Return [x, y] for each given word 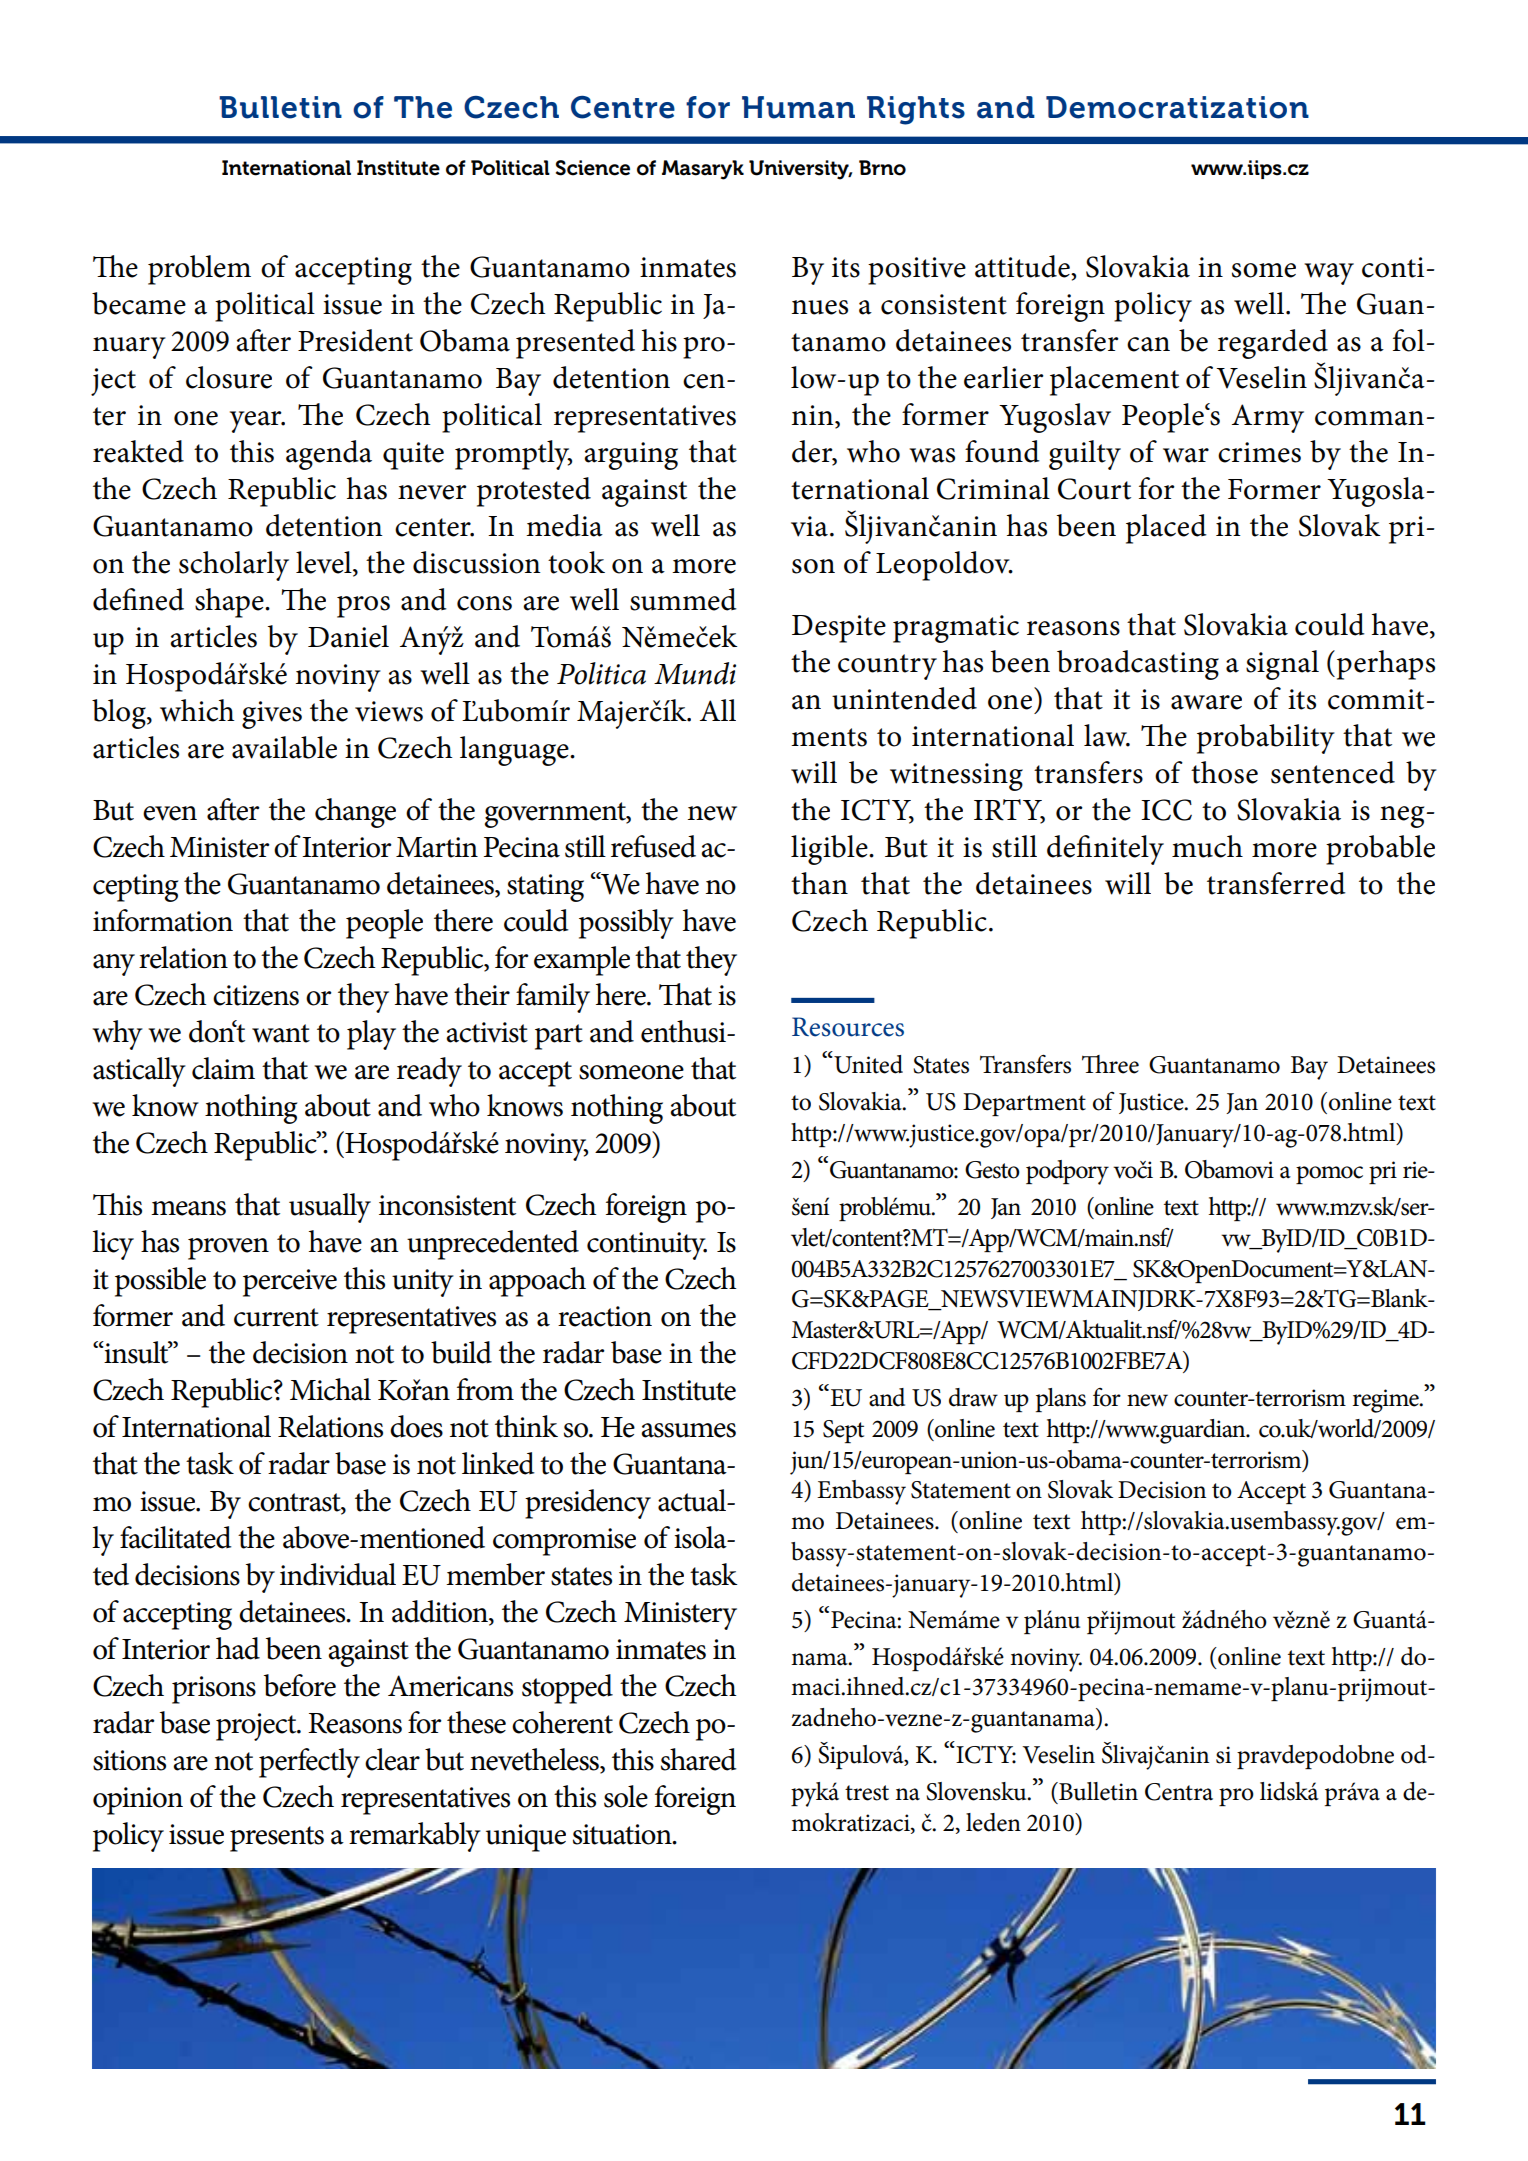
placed [1166, 529]
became [139, 303]
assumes [688, 1430]
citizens [256, 995]
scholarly [234, 566]
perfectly [309, 1763]
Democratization [1177, 107]
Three [1110, 1064]
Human [798, 107]
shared [699, 1759]
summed [683, 599]
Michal [330, 1389]
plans [1061, 1400]
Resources [848, 1027]
